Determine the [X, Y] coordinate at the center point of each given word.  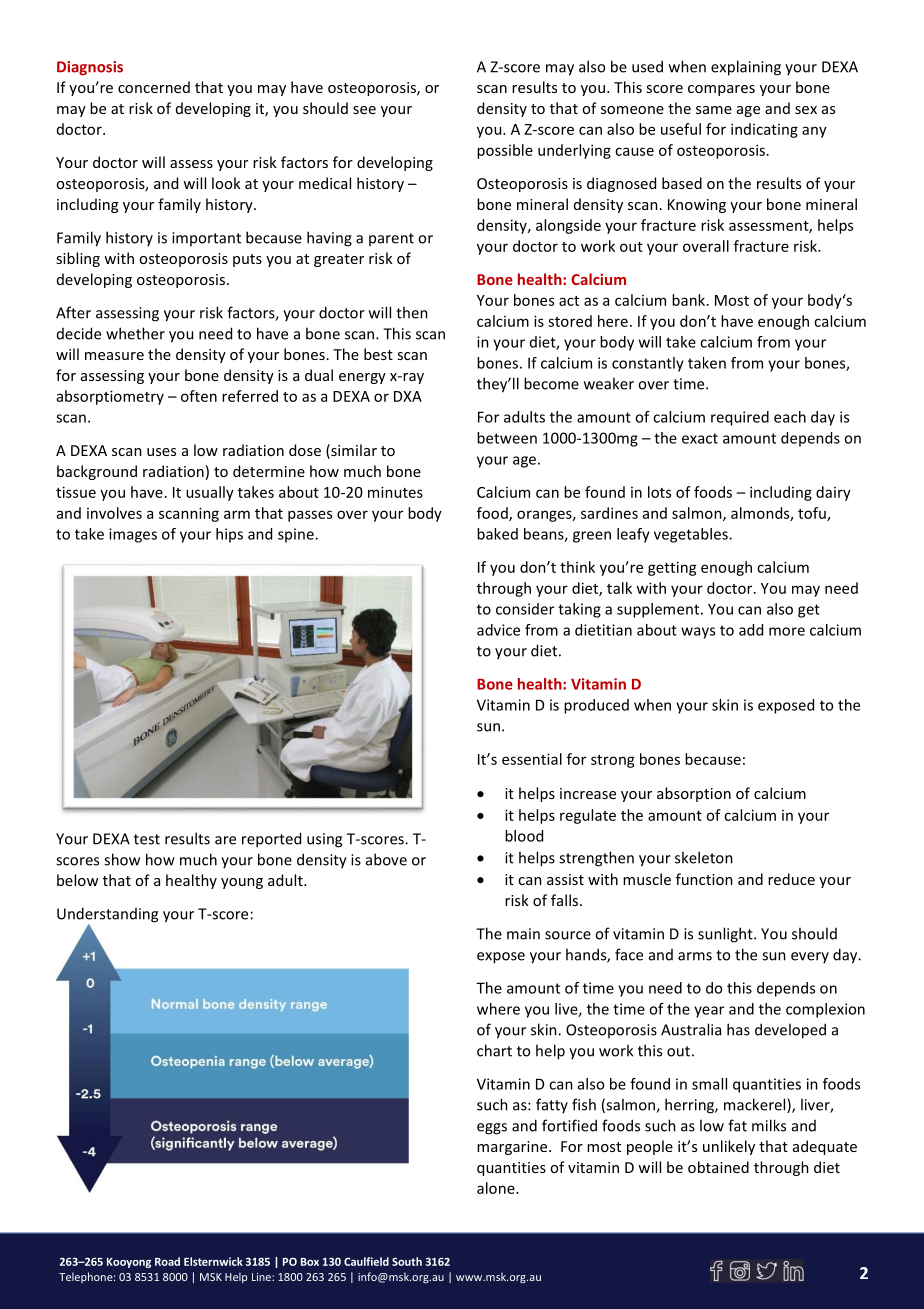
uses [161, 452]
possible [505, 151]
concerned [154, 87]
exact [700, 438]
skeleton [704, 857]
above [386, 859]
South [407, 1261]
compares [721, 90]
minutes [395, 492]
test [147, 839]
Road [167, 1261]
